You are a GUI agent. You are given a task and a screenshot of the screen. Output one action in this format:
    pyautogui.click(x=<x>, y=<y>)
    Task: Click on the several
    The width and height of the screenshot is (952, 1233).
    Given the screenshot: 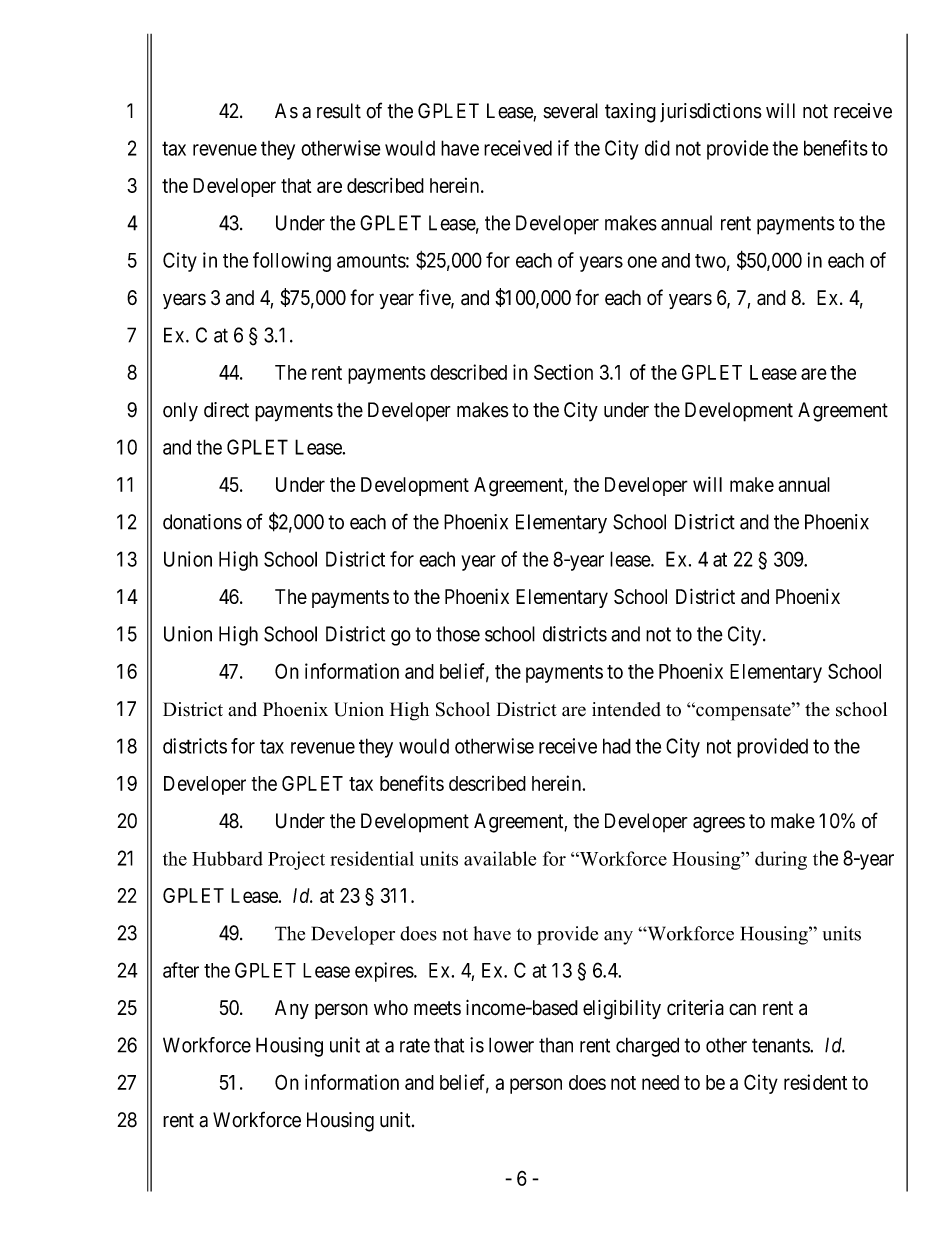 What is the action you would take?
    pyautogui.click(x=570, y=111)
